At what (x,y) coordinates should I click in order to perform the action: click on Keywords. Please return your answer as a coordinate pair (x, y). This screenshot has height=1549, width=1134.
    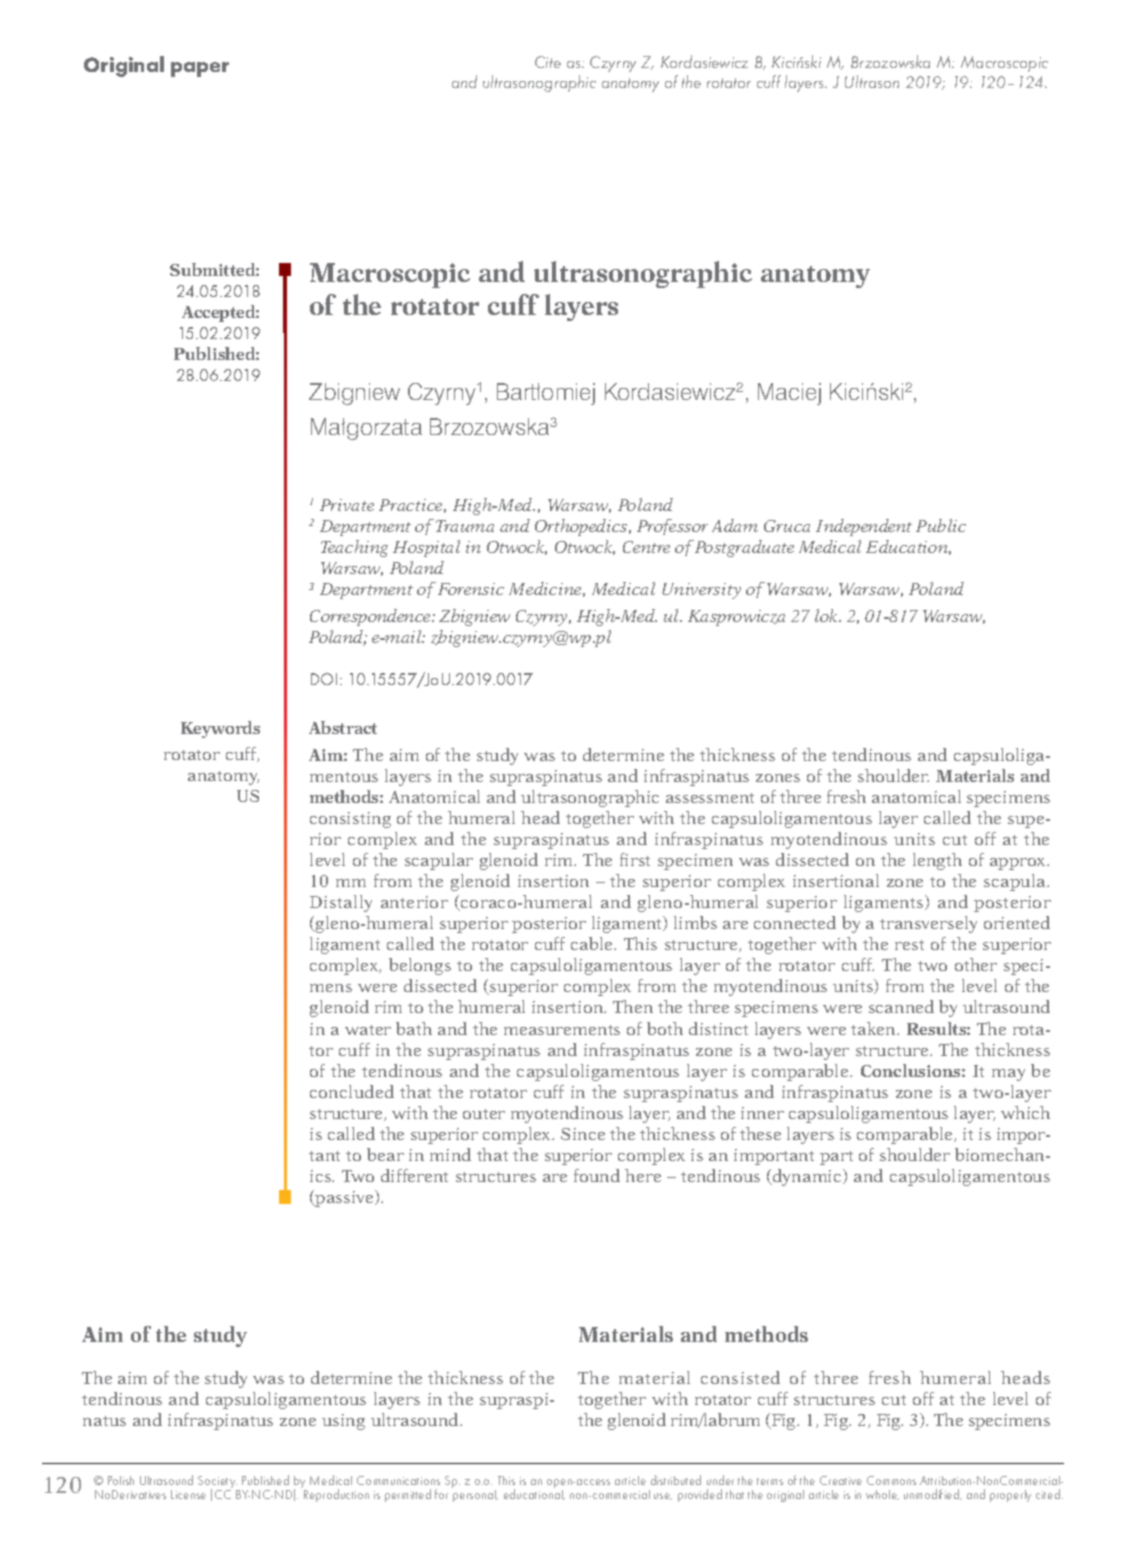
    Looking at the image, I should click on (220, 729).
